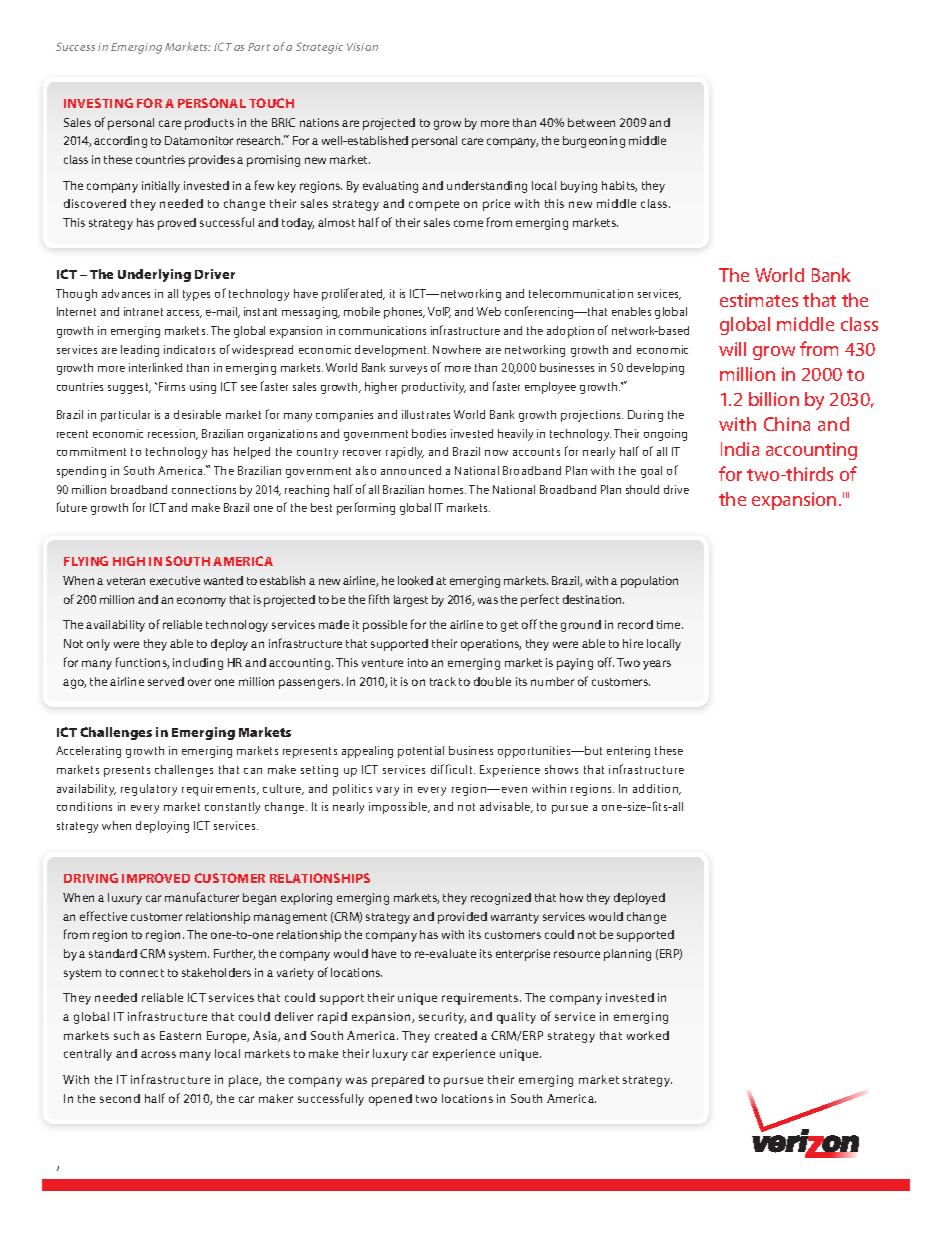 This screenshot has width=952, height=1233. What do you see at coordinates (426, 414) in the screenshot?
I see `illustrates` at bounding box center [426, 414].
